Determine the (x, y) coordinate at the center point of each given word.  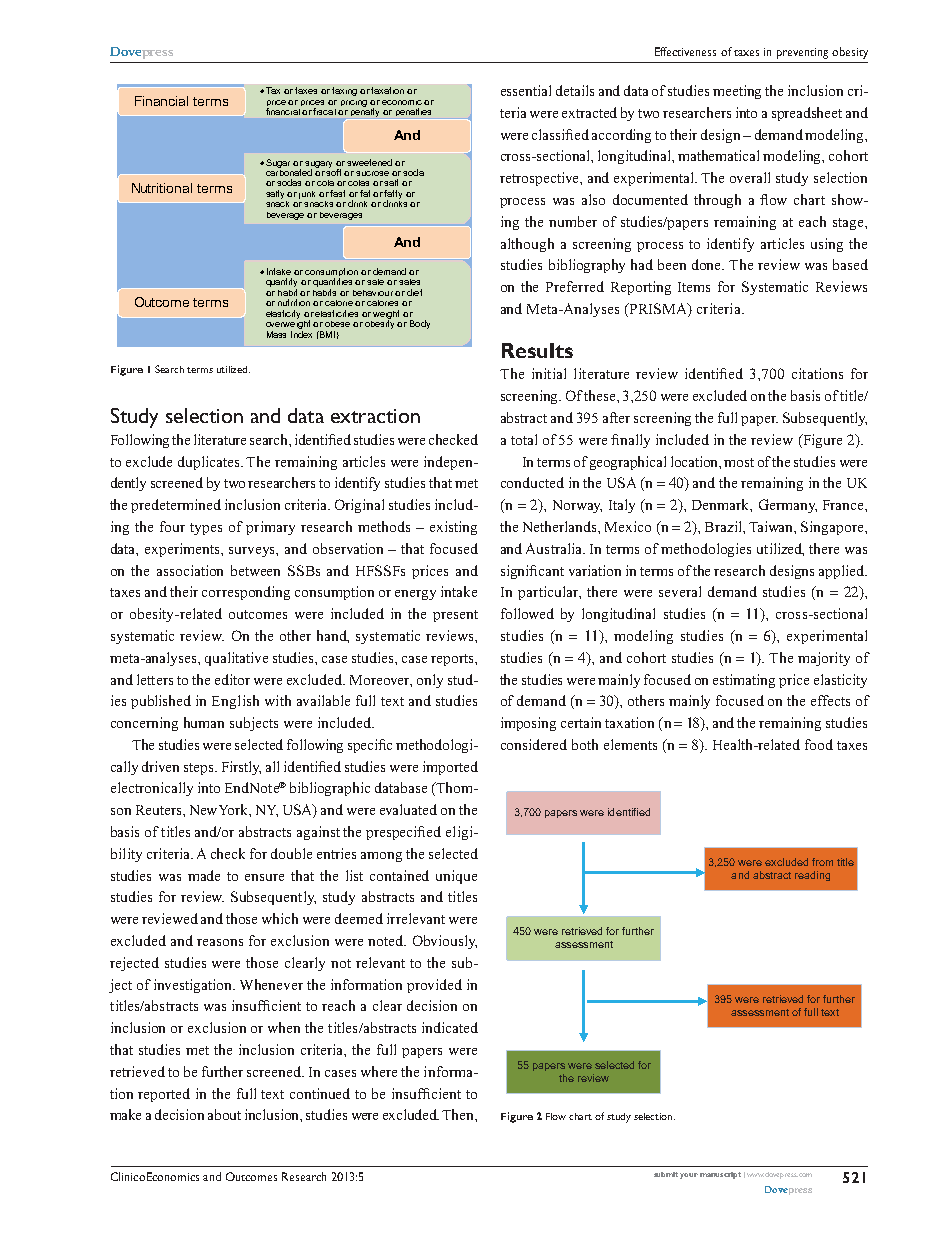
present (455, 616)
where (379, 1071)
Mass (276, 334)
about (224, 1114)
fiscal (324, 111)
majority (824, 659)
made (204, 875)
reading (812, 876)
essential (526, 90)
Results (537, 350)
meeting (737, 92)
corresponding (246, 593)
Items (694, 287)
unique (456, 877)
